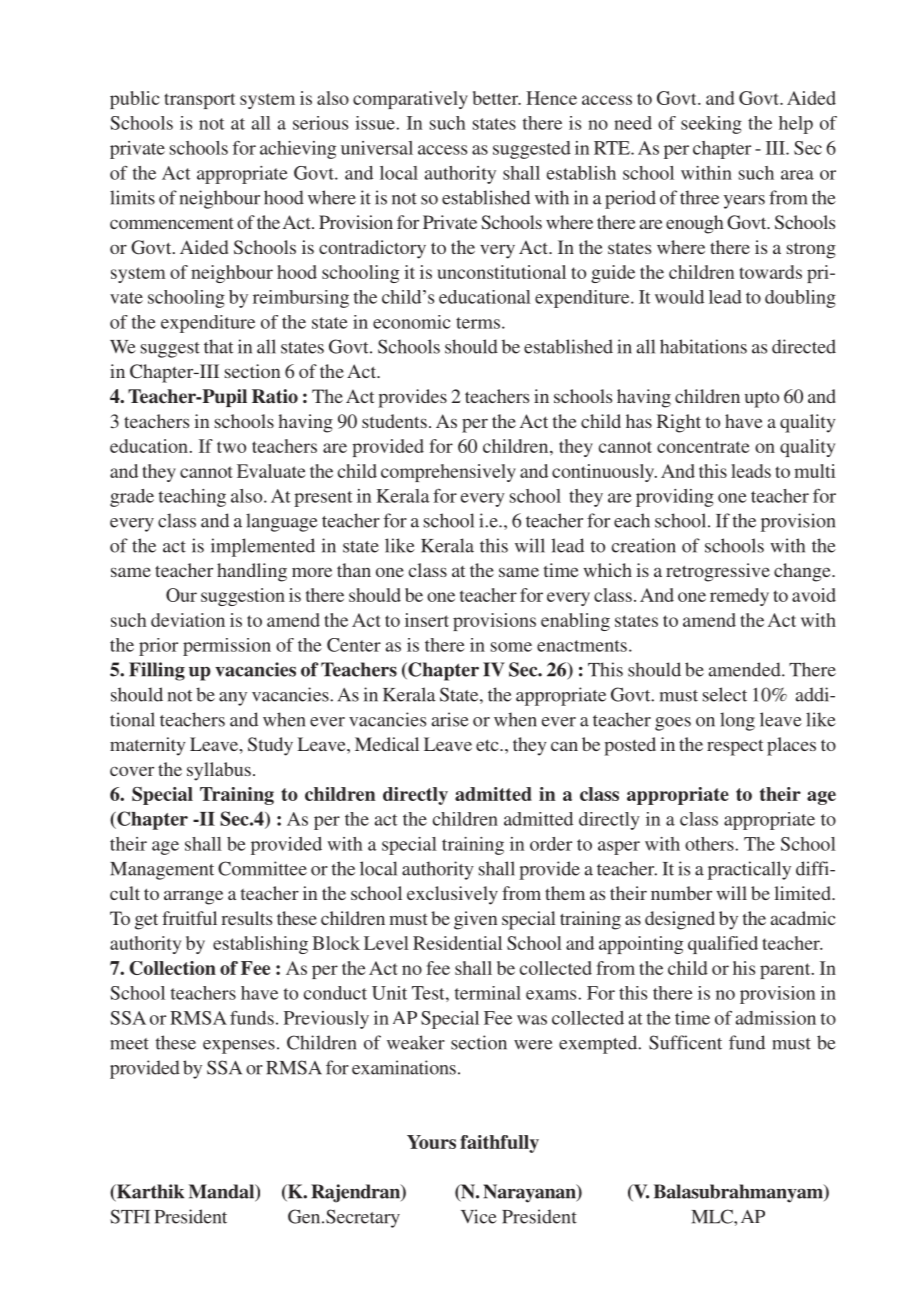 This screenshot has width=924, height=1308. Describe the element at coordinates (497, 98) in the screenshot. I see `better` at that location.
